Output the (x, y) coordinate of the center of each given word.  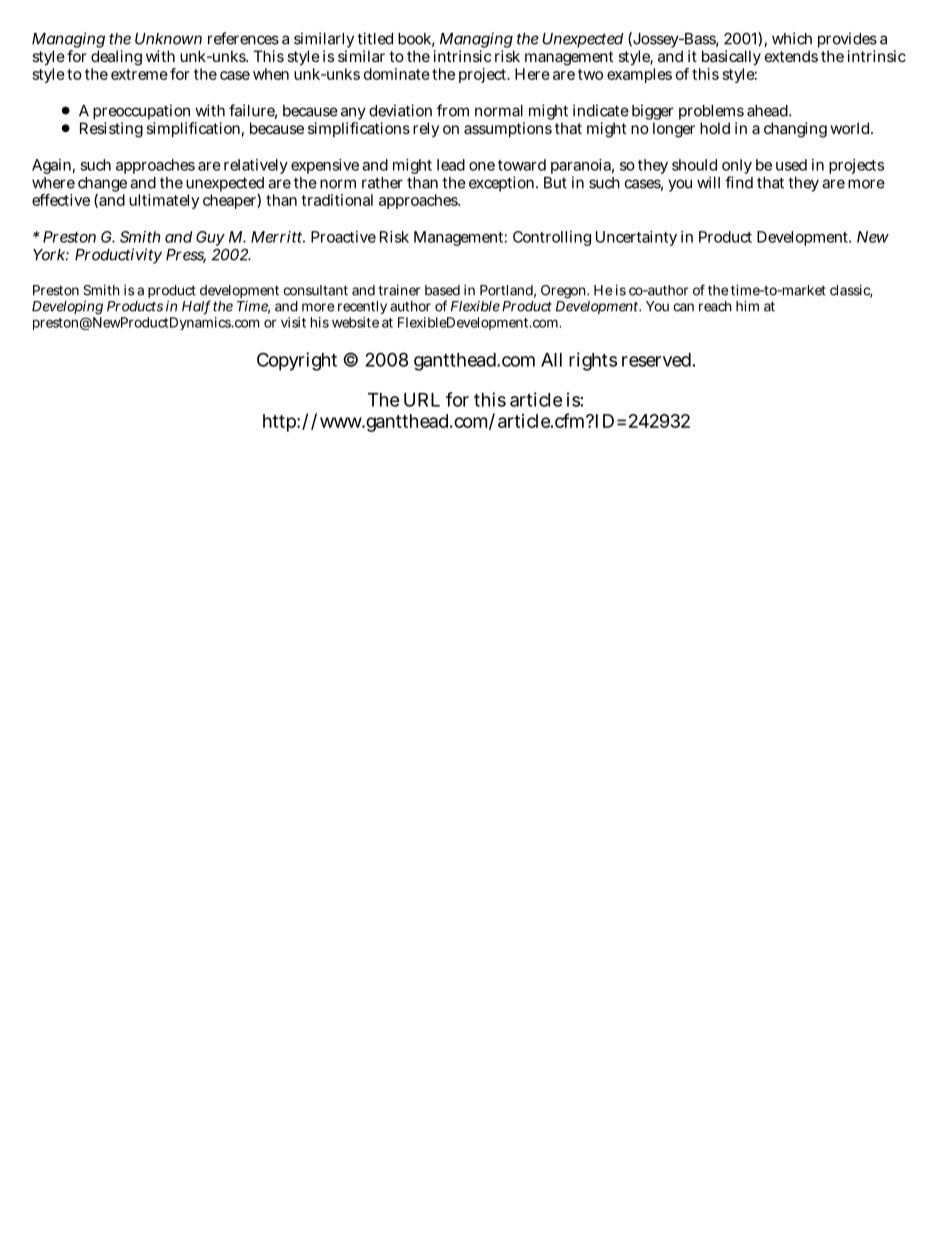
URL (422, 400)
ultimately (164, 201)
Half (196, 307)
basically (731, 58)
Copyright (297, 361)
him (747, 306)
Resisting (111, 130)
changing (795, 130)
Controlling (552, 238)
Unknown (168, 39)
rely (426, 129)
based (442, 290)
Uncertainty (636, 238)
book (416, 40)
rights (593, 361)
